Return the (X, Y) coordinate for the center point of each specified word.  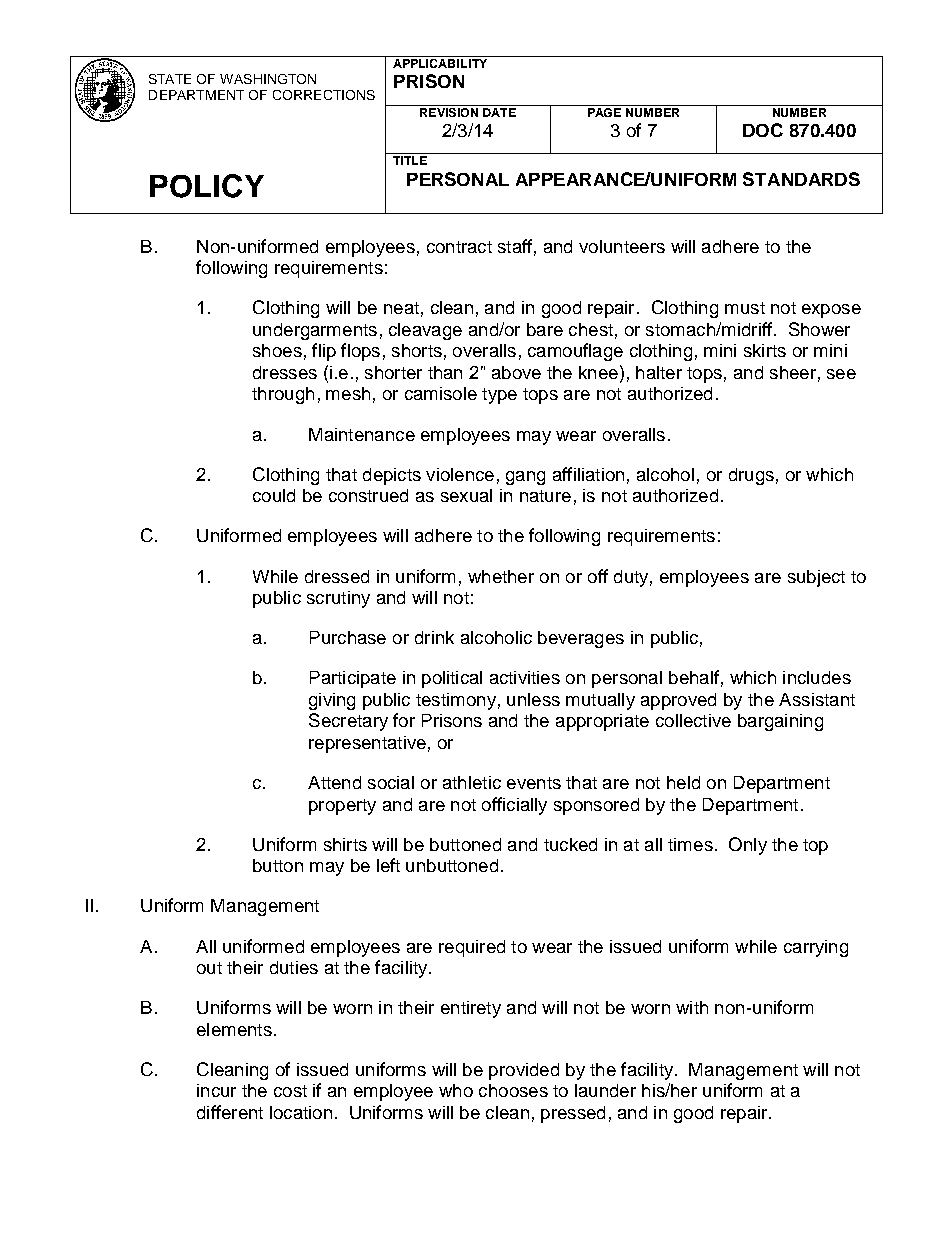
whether (501, 576)
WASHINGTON (268, 79)
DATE (499, 112)
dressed (337, 576)
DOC (763, 130)
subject (816, 578)
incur (216, 1090)
